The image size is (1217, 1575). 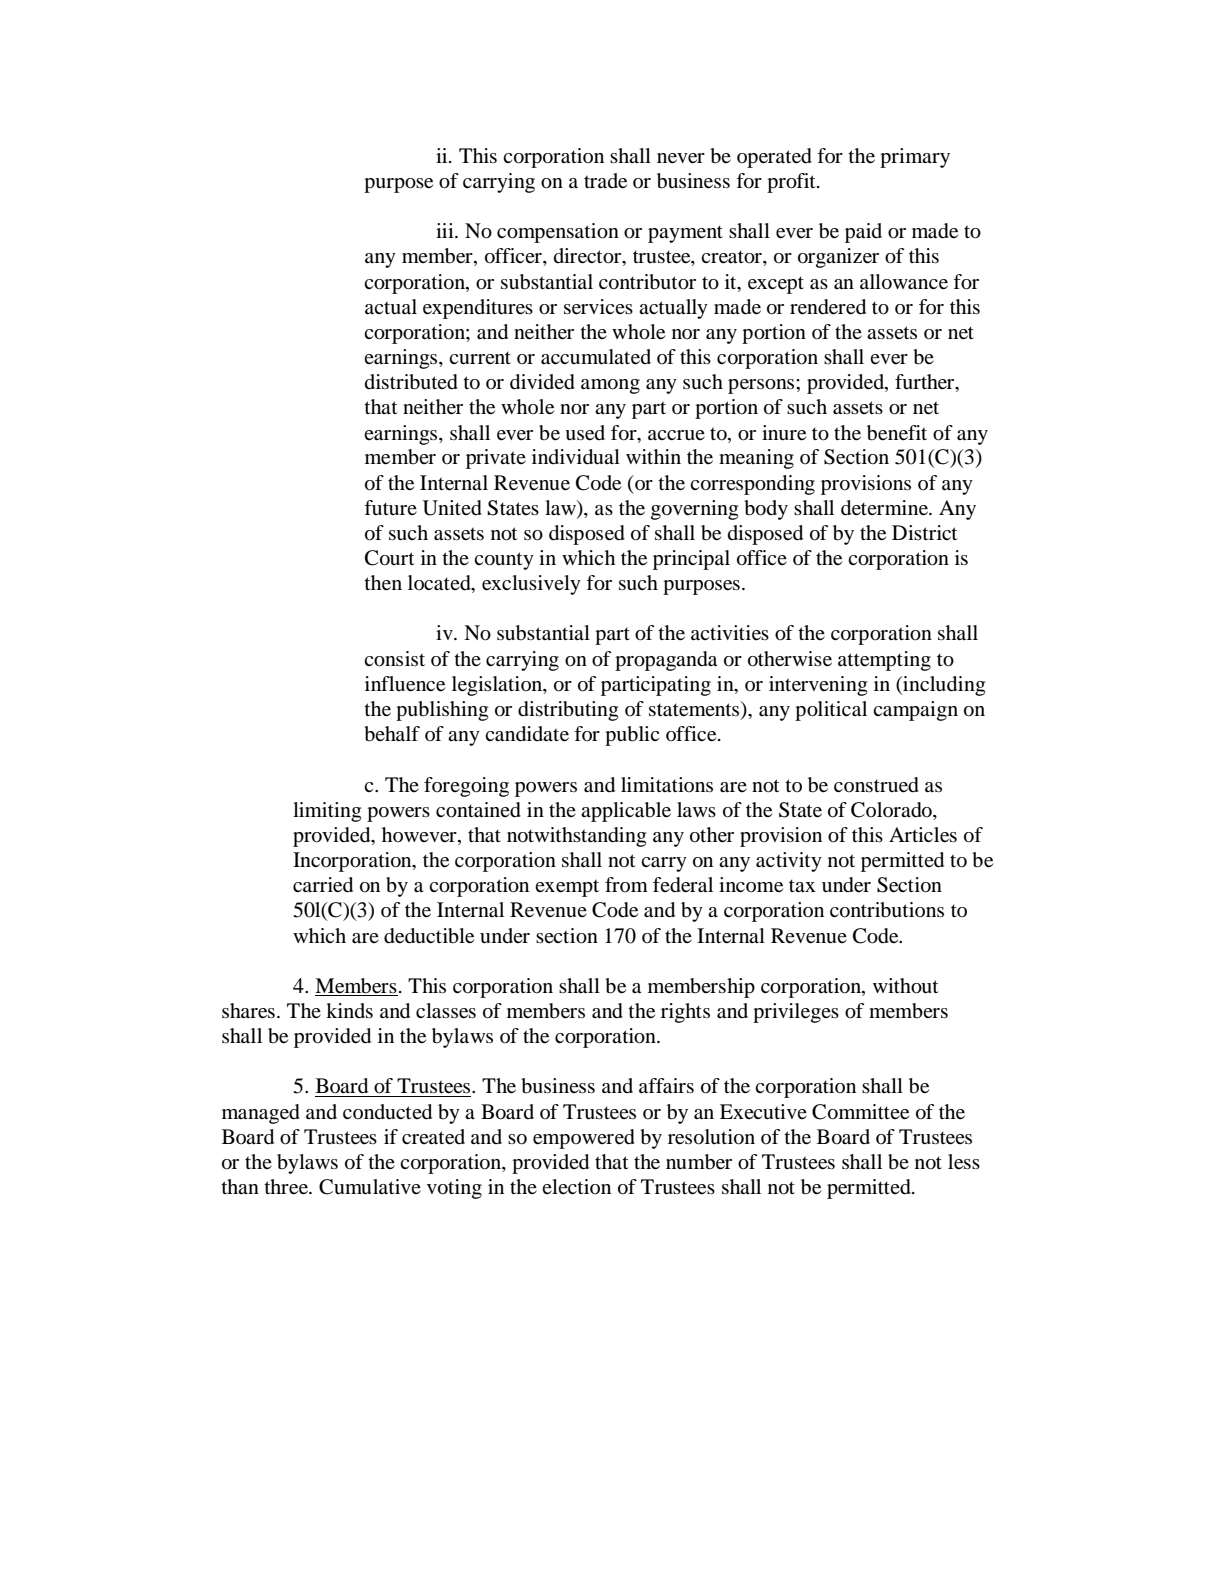 I want to click on three, so click(x=287, y=1187).
